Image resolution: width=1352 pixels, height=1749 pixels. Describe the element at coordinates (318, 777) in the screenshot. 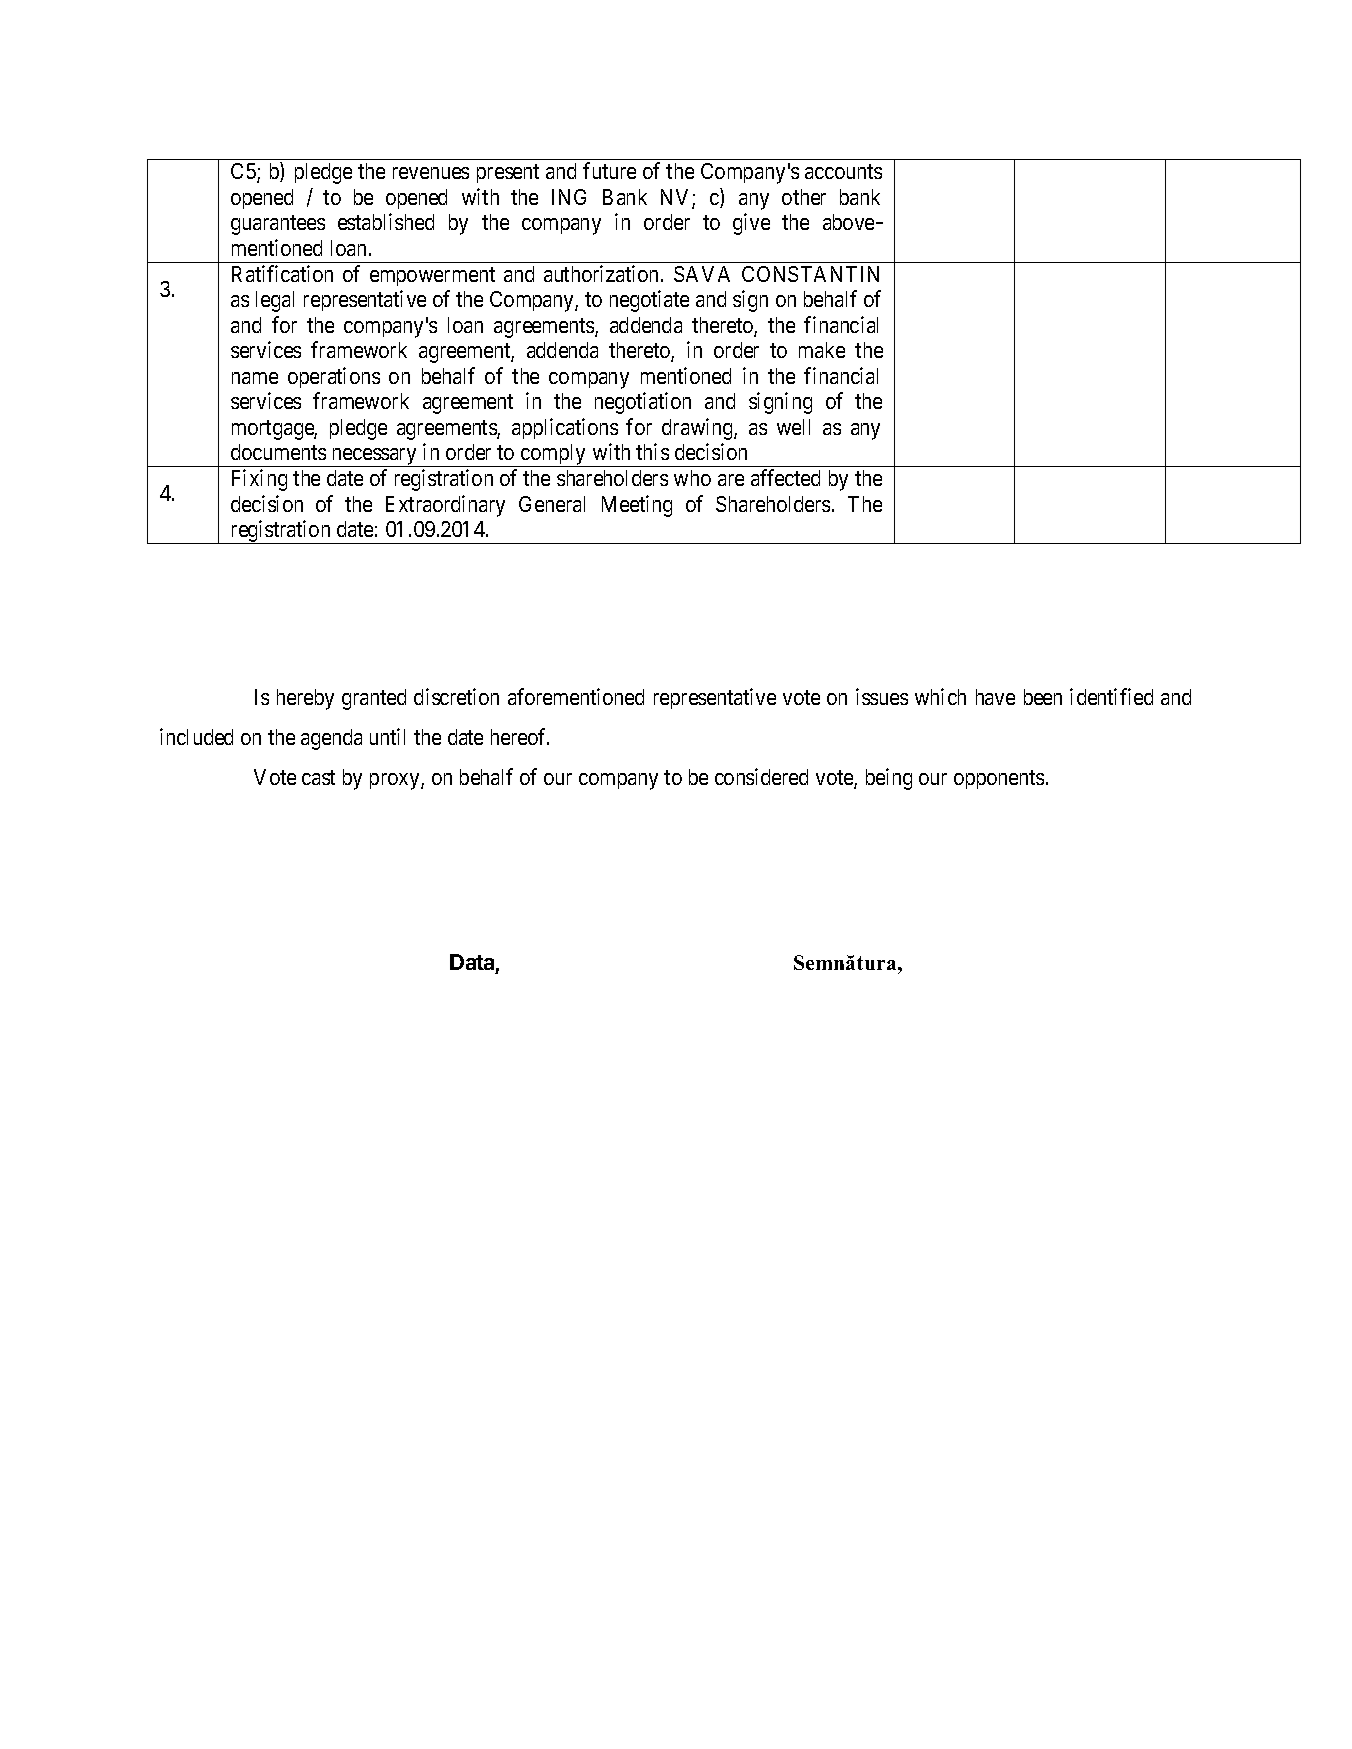

I see `cast` at that location.
